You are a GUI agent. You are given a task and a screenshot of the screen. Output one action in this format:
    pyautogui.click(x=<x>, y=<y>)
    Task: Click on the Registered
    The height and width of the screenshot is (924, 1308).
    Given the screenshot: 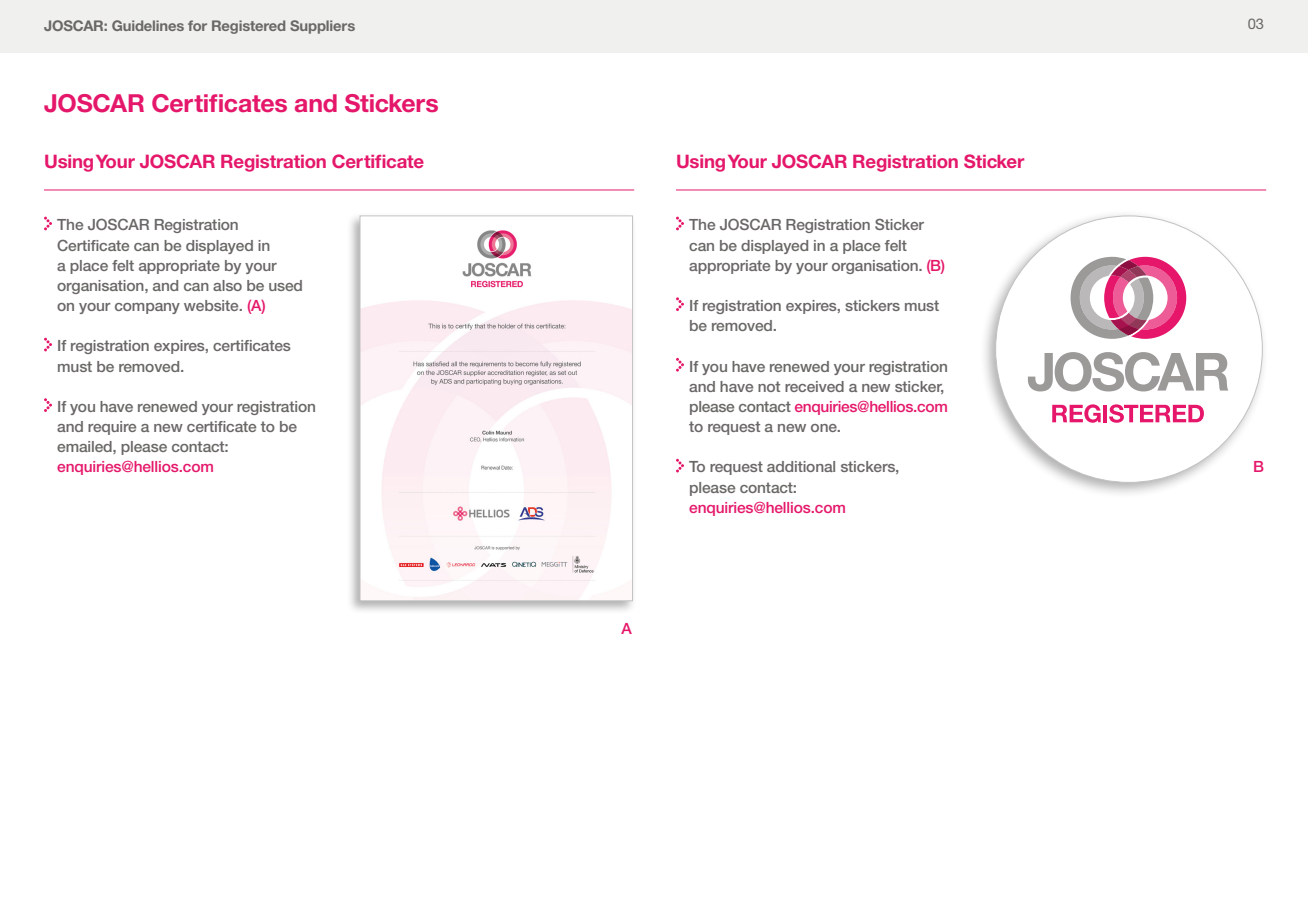 What is the action you would take?
    pyautogui.click(x=248, y=27)
